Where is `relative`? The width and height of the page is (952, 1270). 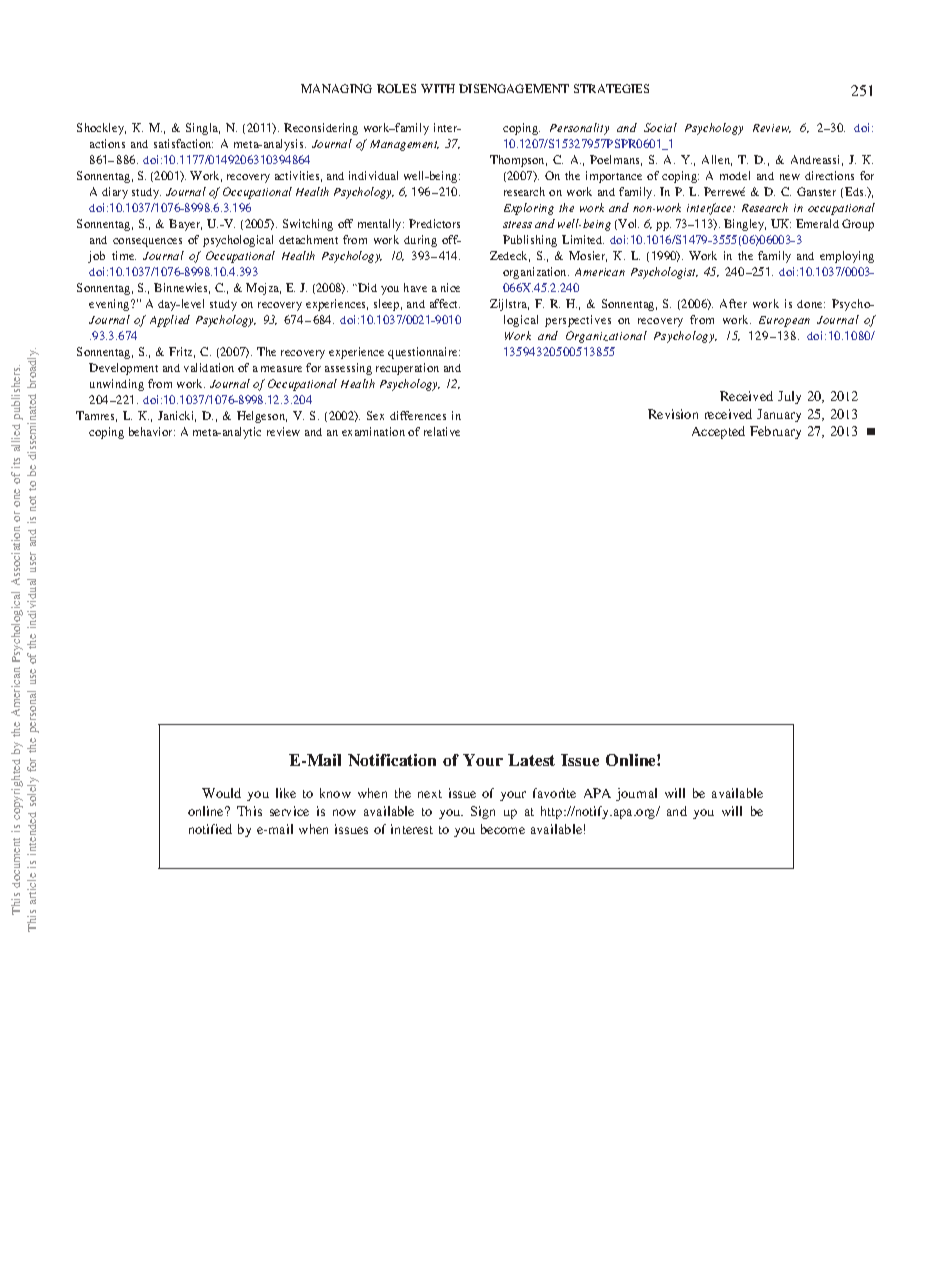 relative is located at coordinates (442, 431).
